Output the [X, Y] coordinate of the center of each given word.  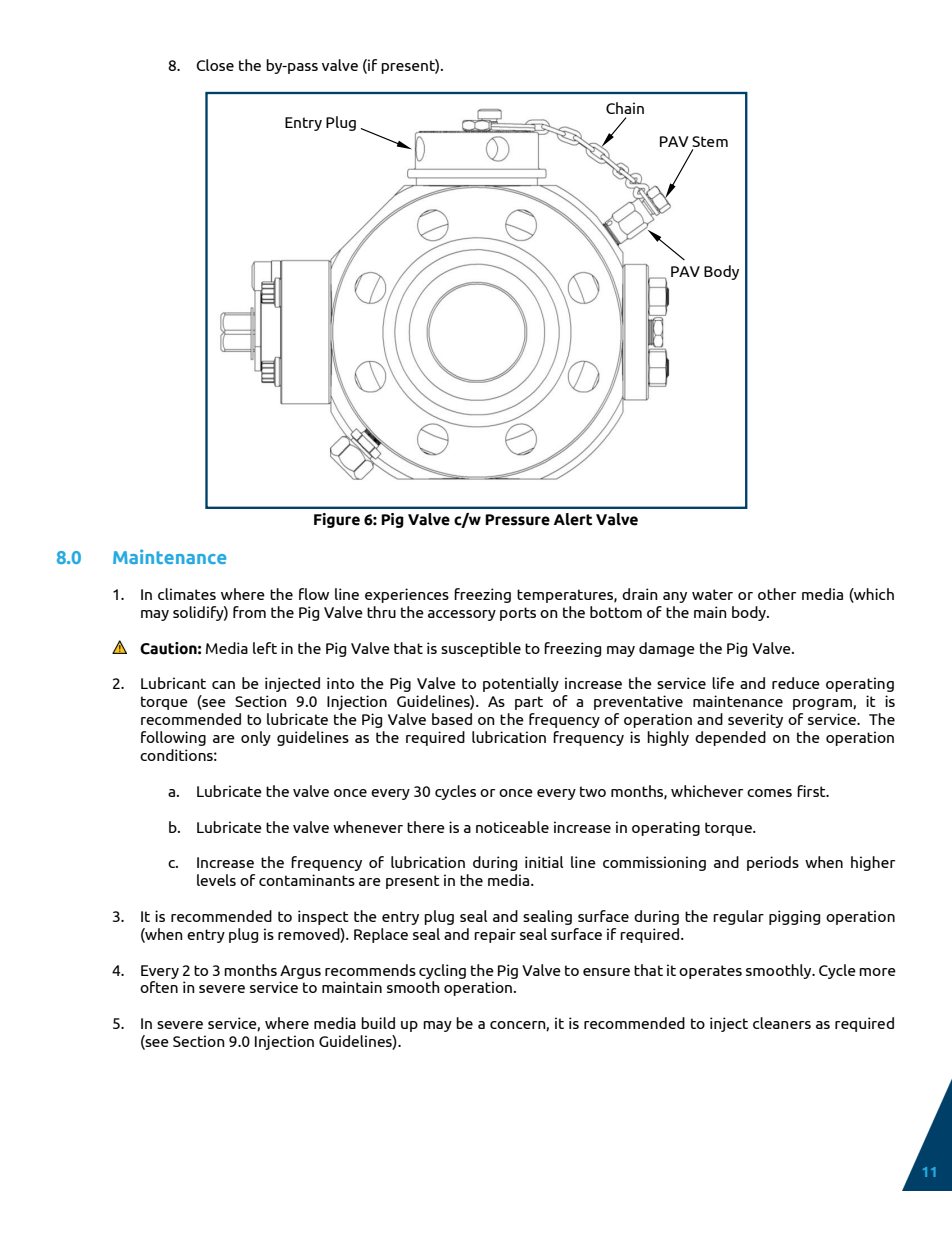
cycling [442, 971]
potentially [521, 684]
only [256, 738]
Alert [573, 519]
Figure [337, 520]
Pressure [517, 520]
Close [215, 65]
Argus [300, 972]
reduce [796, 683]
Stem [710, 143]
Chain [625, 108]
